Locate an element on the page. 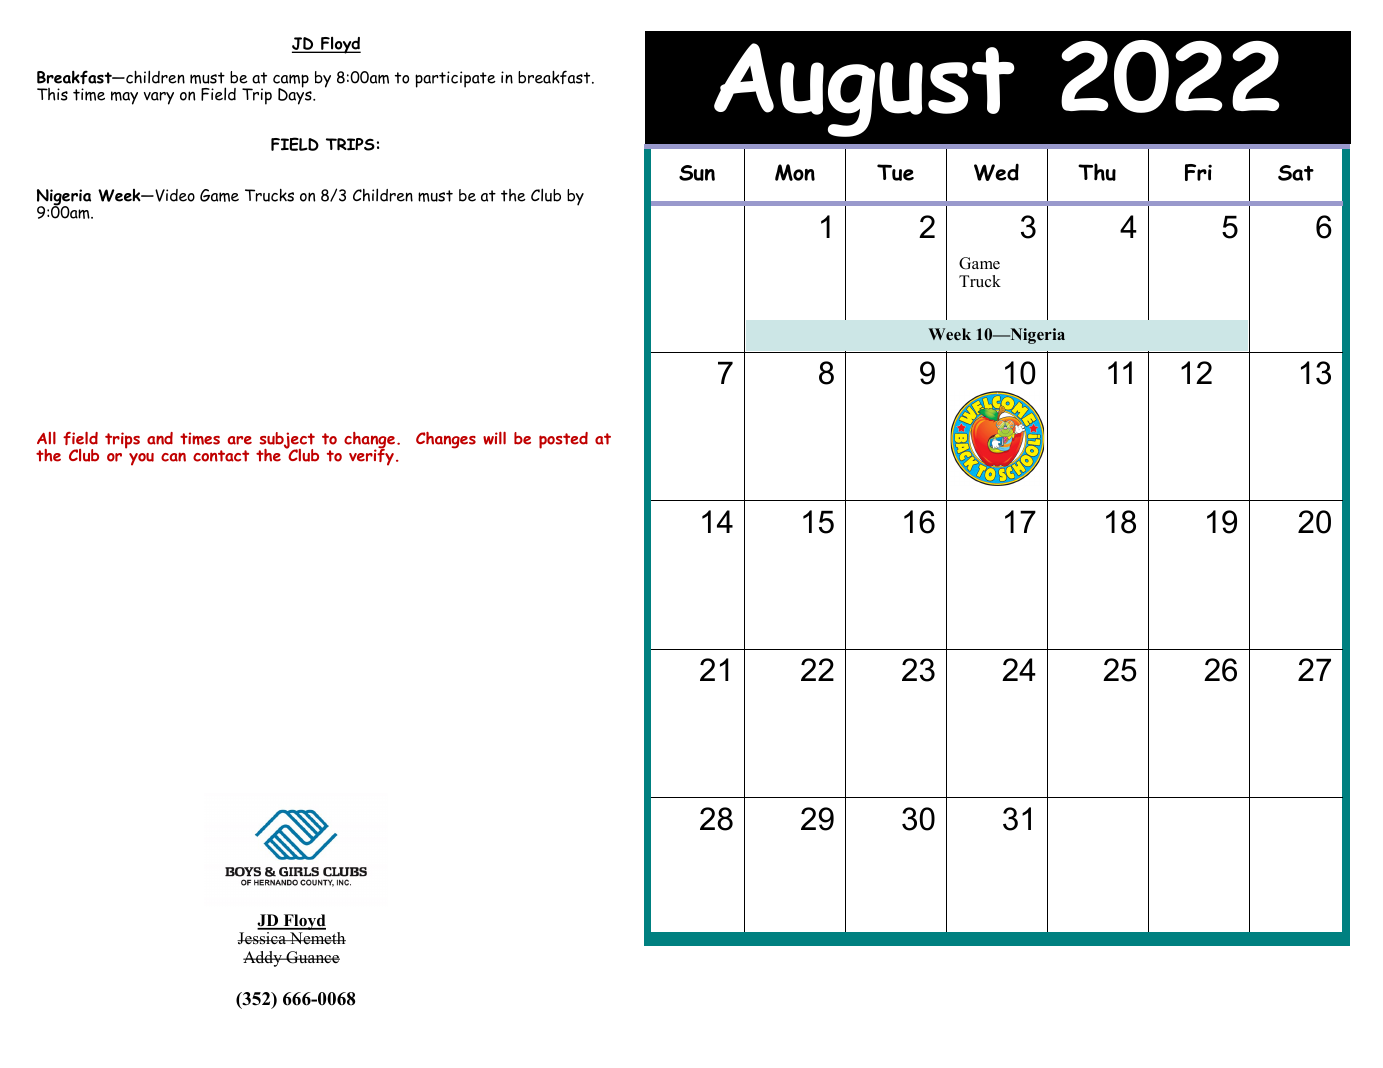 The width and height of the document is (1383, 1068). and is located at coordinates (160, 438).
